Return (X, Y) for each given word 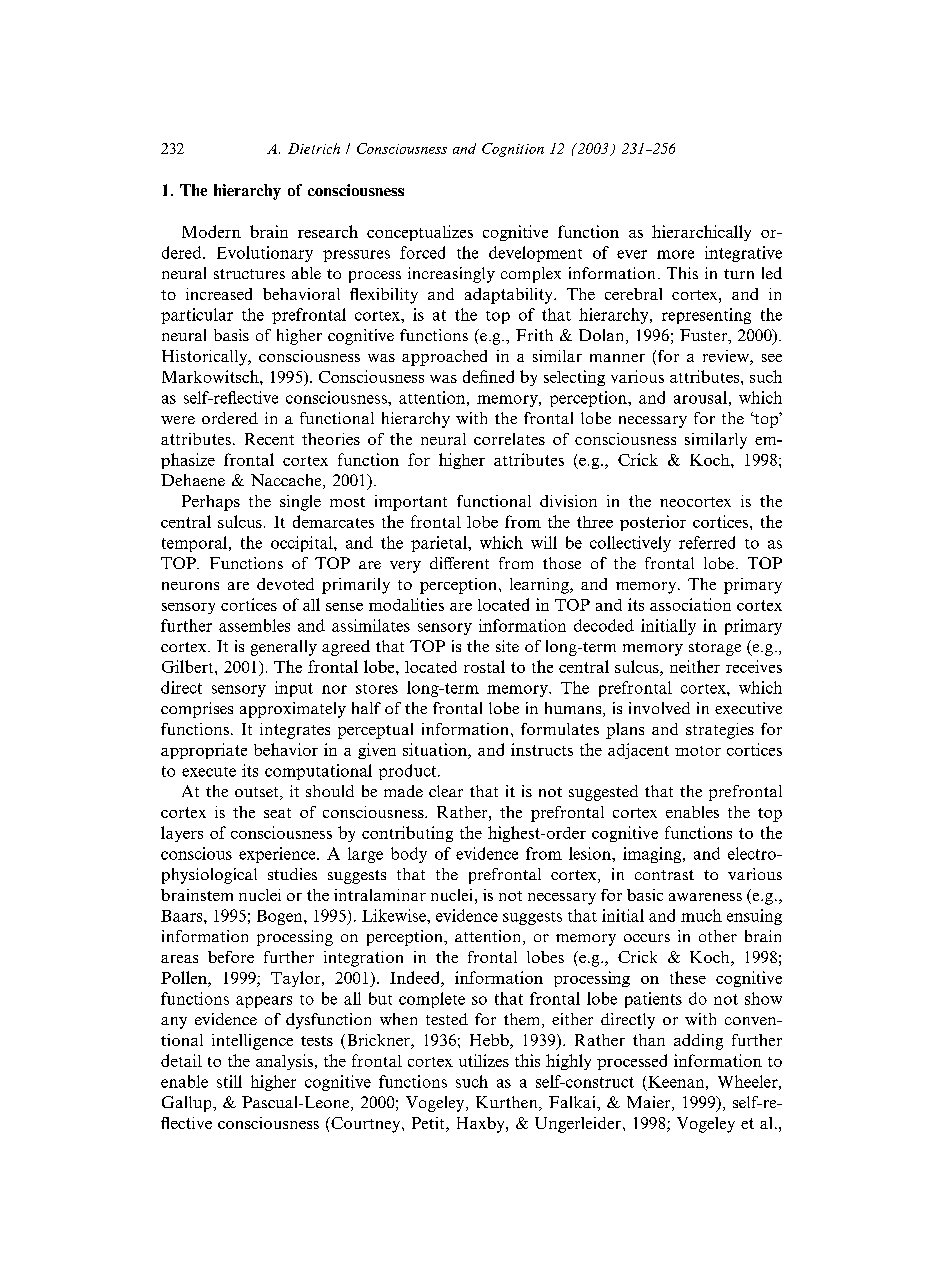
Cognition (513, 150)
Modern (211, 231)
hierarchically (701, 233)
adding (698, 1042)
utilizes (484, 1060)
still (229, 1081)
